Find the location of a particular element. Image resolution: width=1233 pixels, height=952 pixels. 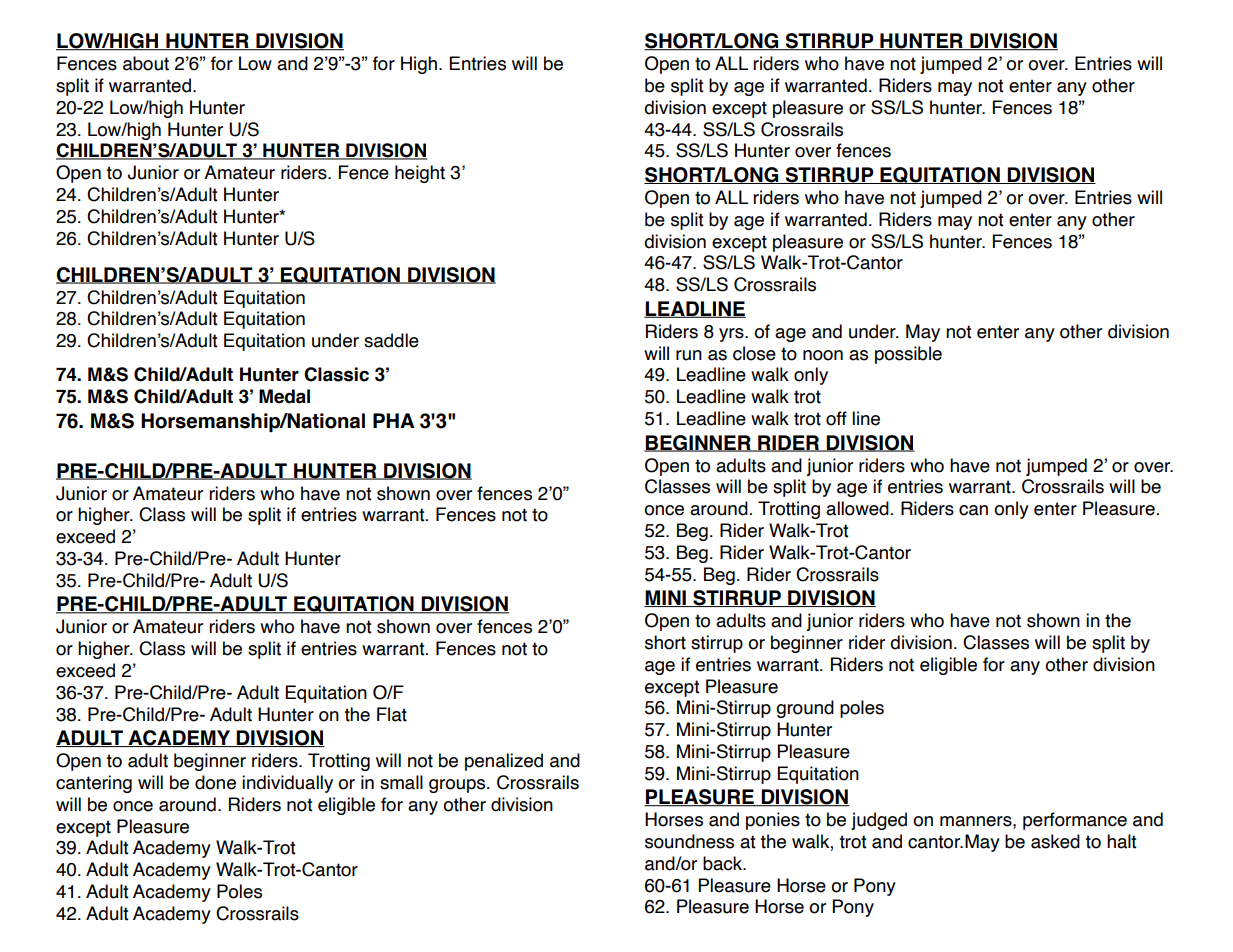

yrs is located at coordinates (732, 335).
